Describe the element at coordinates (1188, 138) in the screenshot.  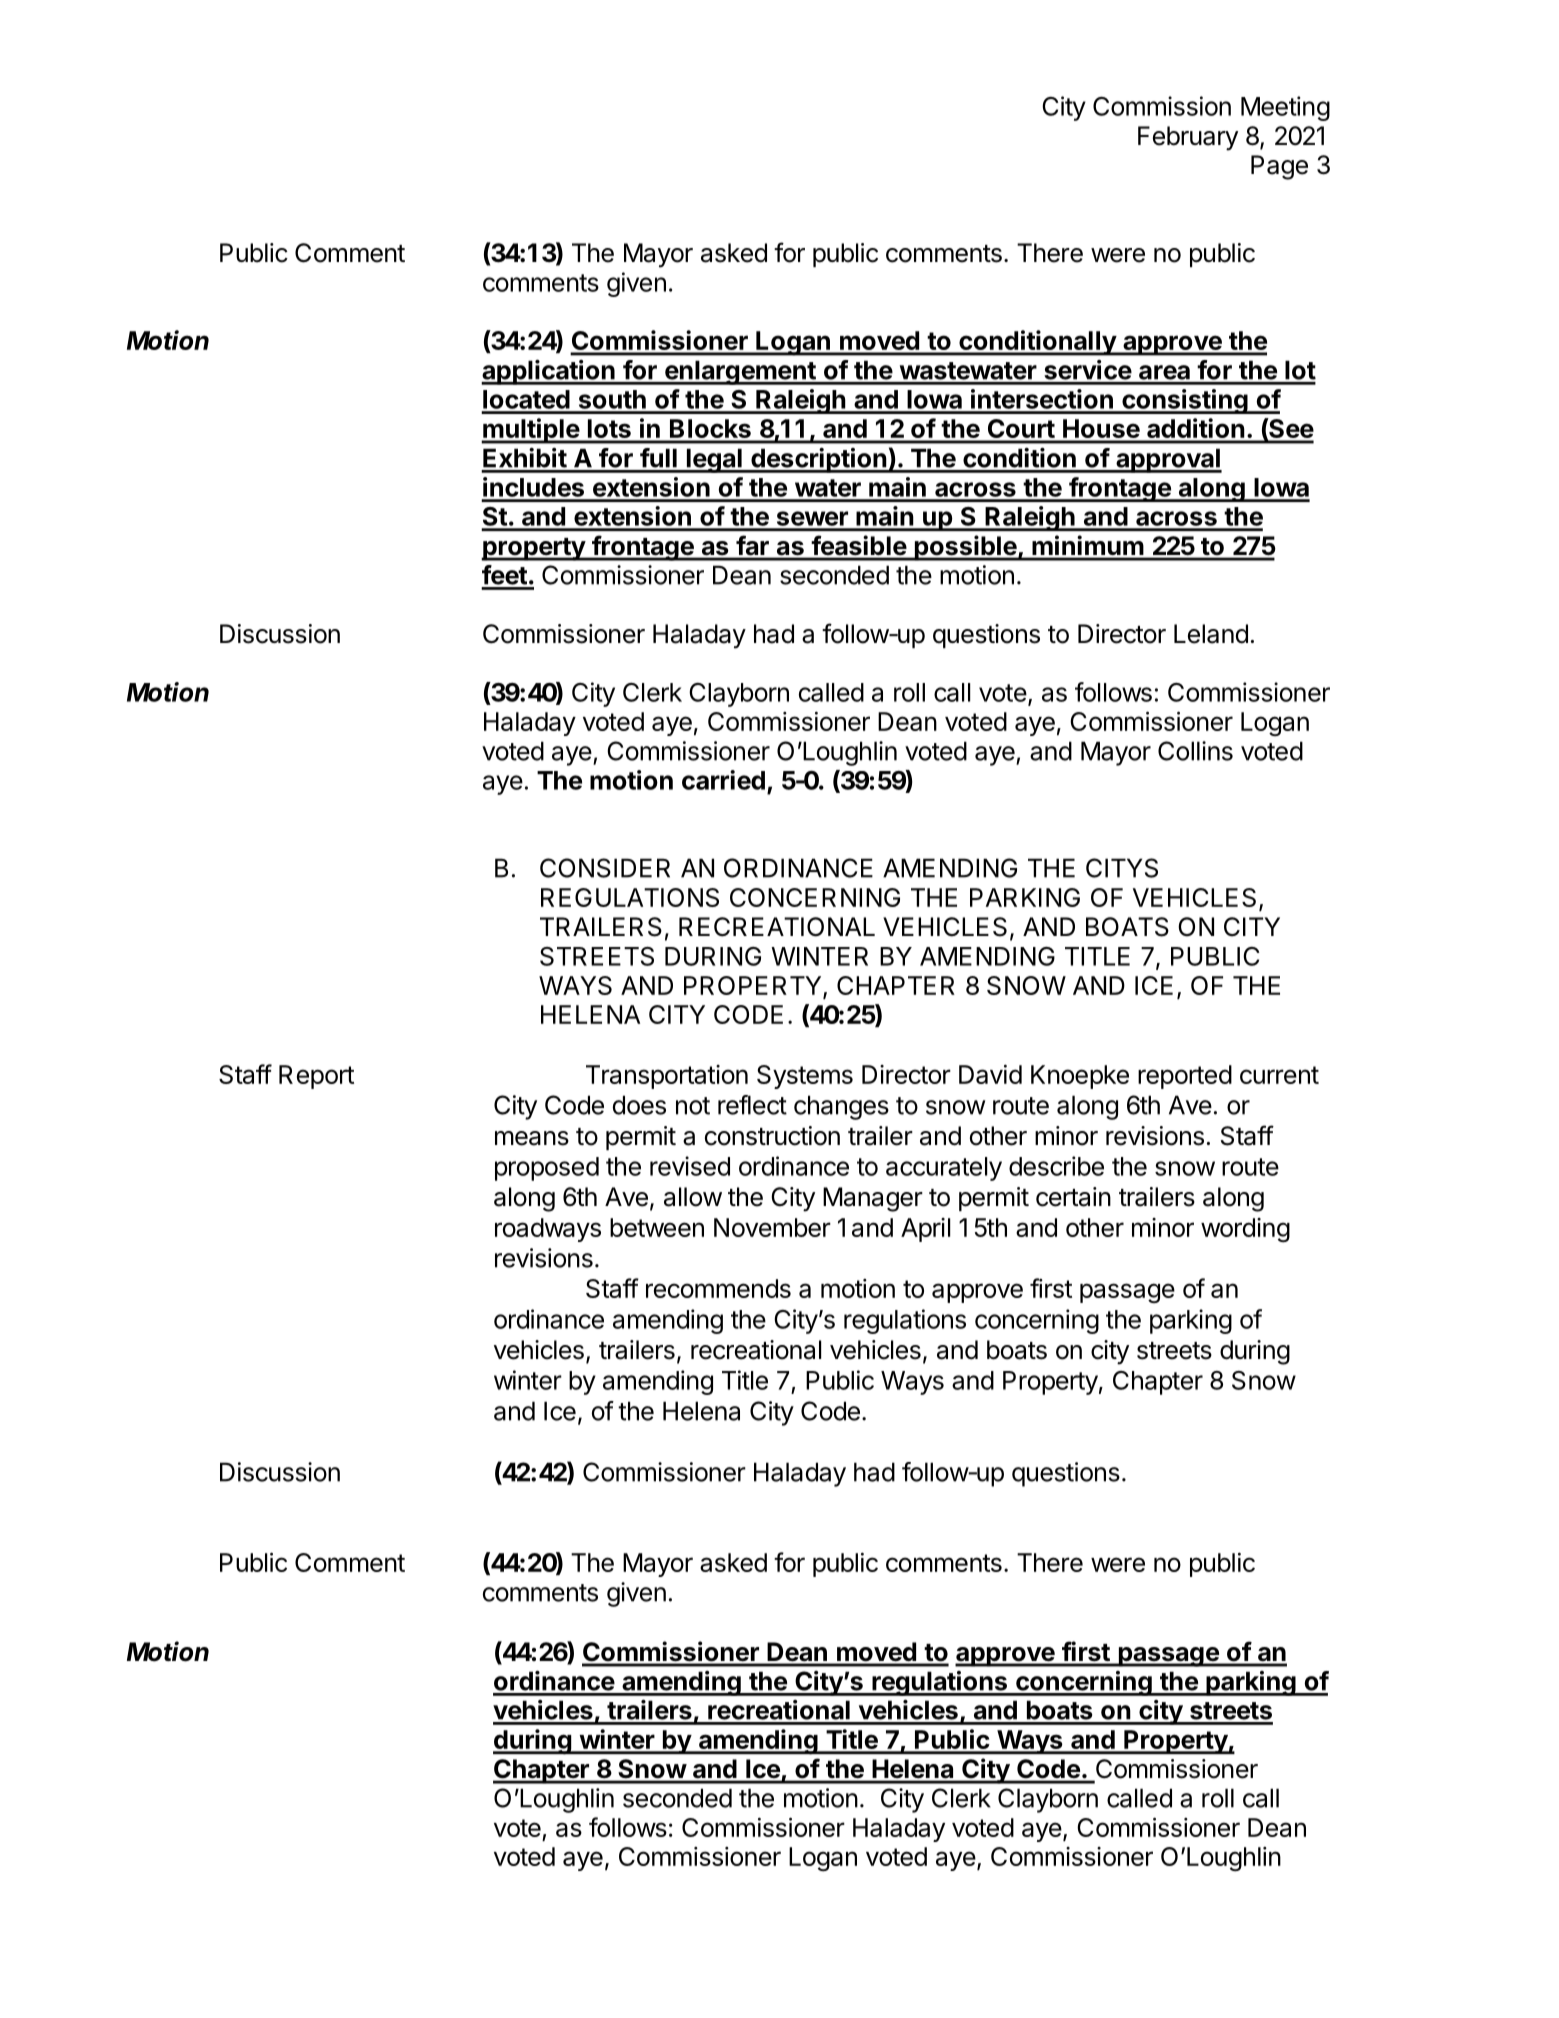
I see `February` at that location.
